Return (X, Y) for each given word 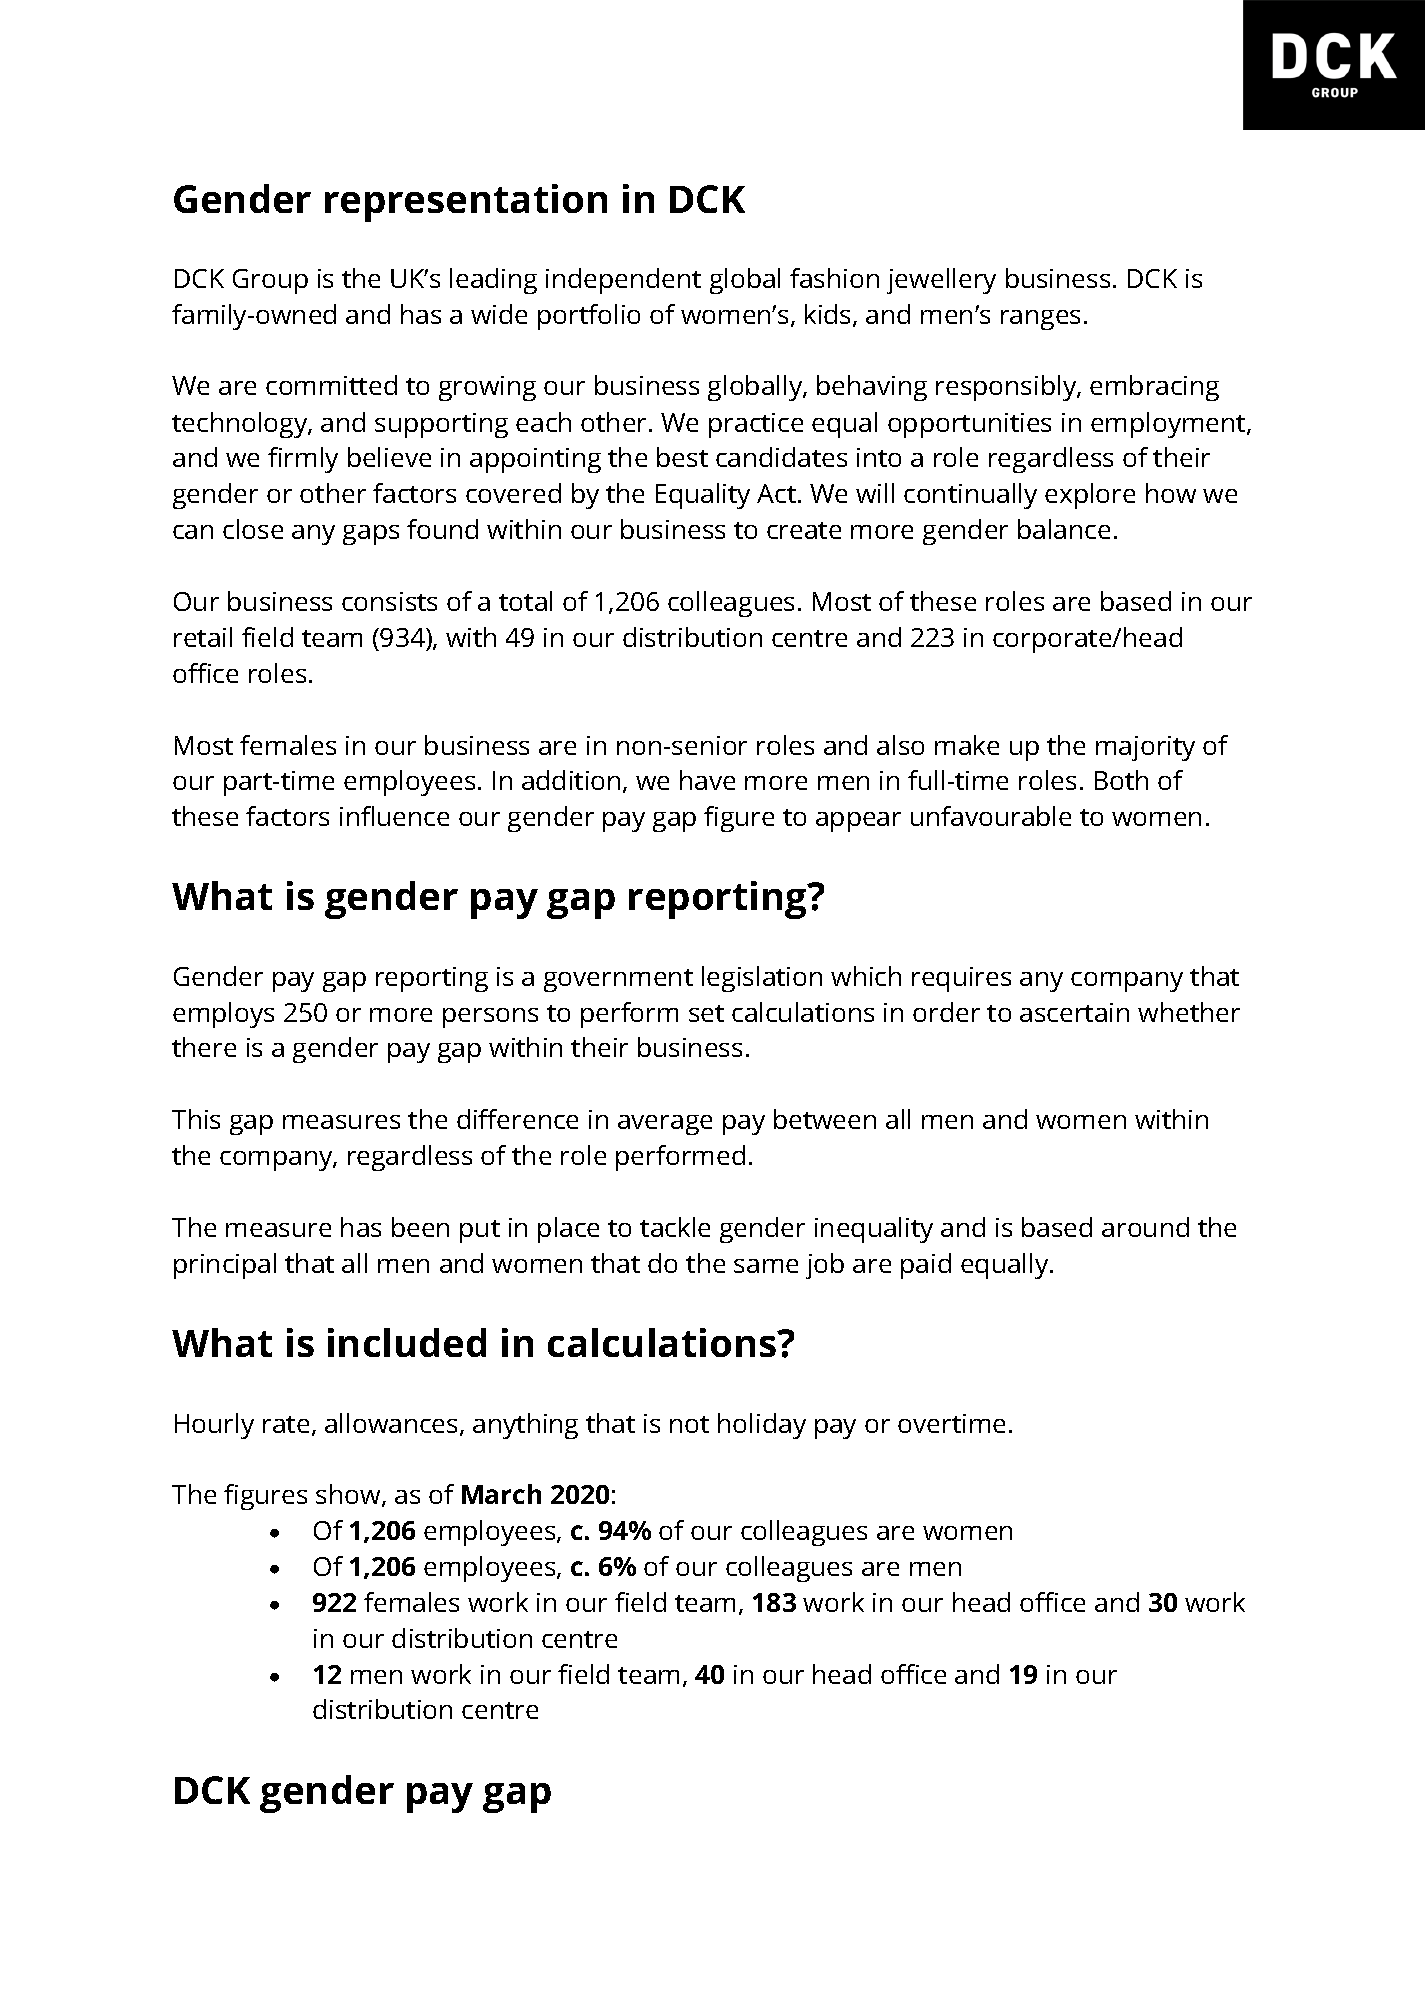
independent (623, 281)
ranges (1040, 320)
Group (270, 281)
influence (394, 816)
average (665, 1125)
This (196, 1119)
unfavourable (991, 816)
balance (1064, 529)
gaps (371, 535)
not (689, 1424)
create (804, 530)
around (1145, 1227)
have (707, 780)
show (349, 1495)
